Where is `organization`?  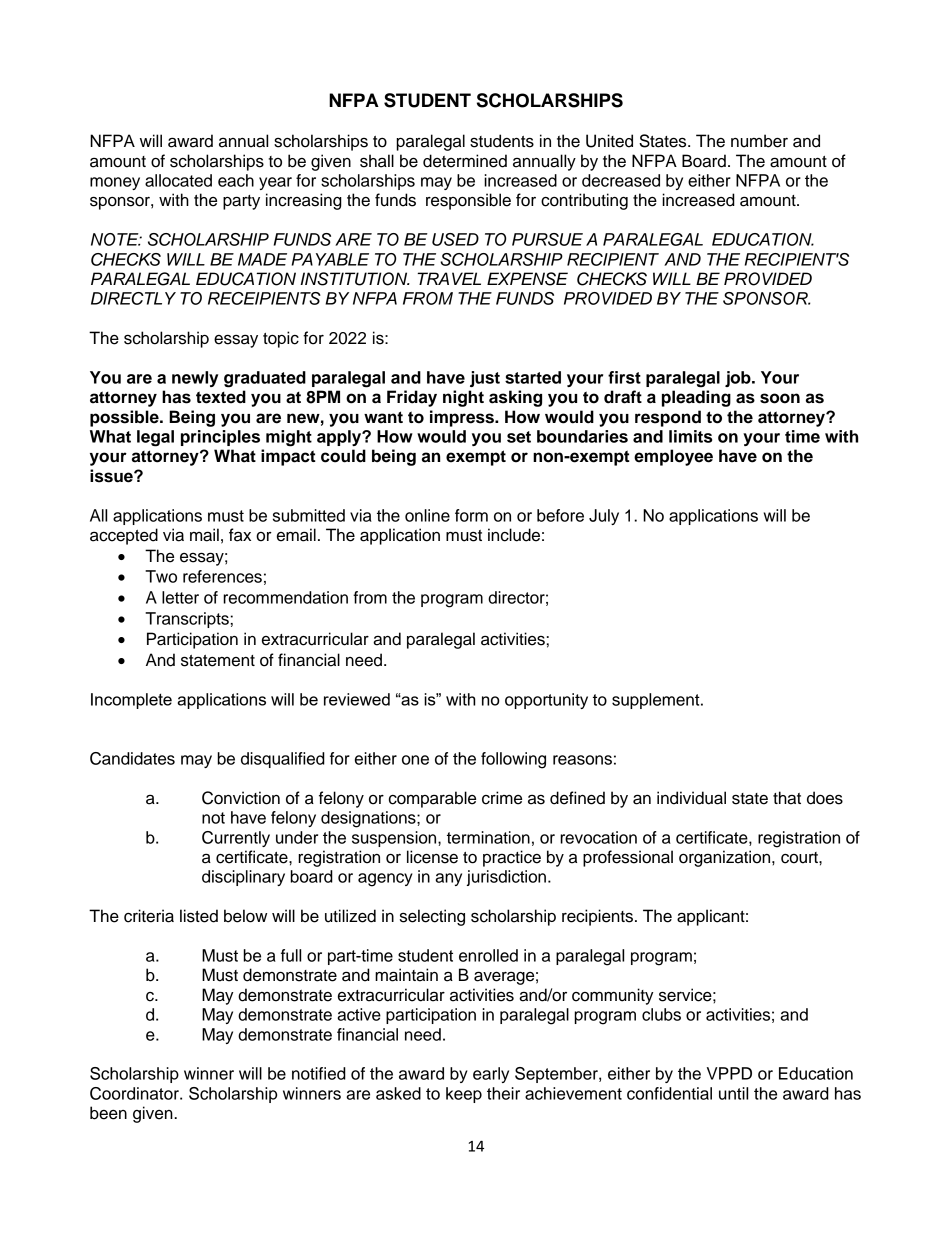
organization is located at coordinates (726, 858).
